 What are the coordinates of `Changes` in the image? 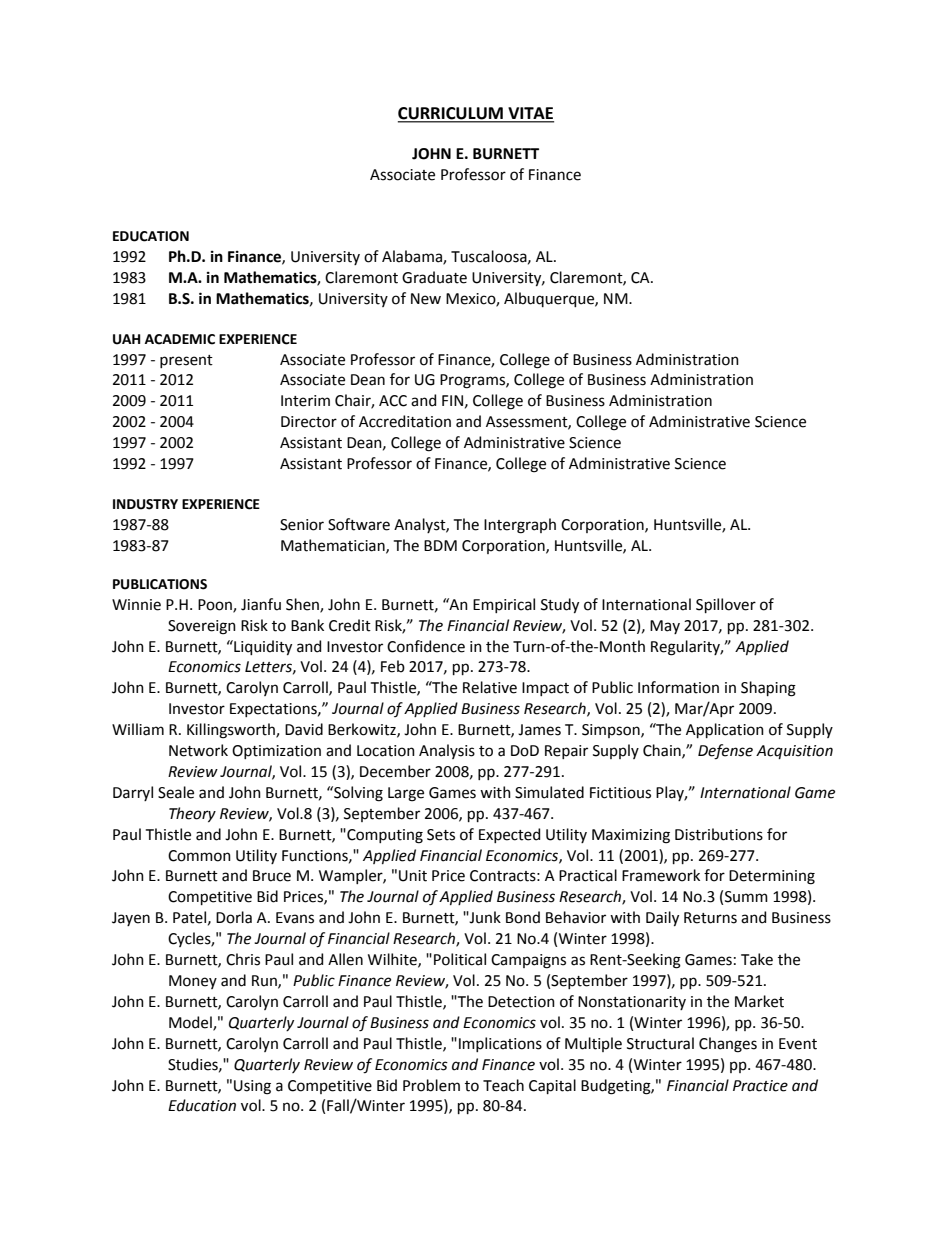 It's located at (728, 1045).
